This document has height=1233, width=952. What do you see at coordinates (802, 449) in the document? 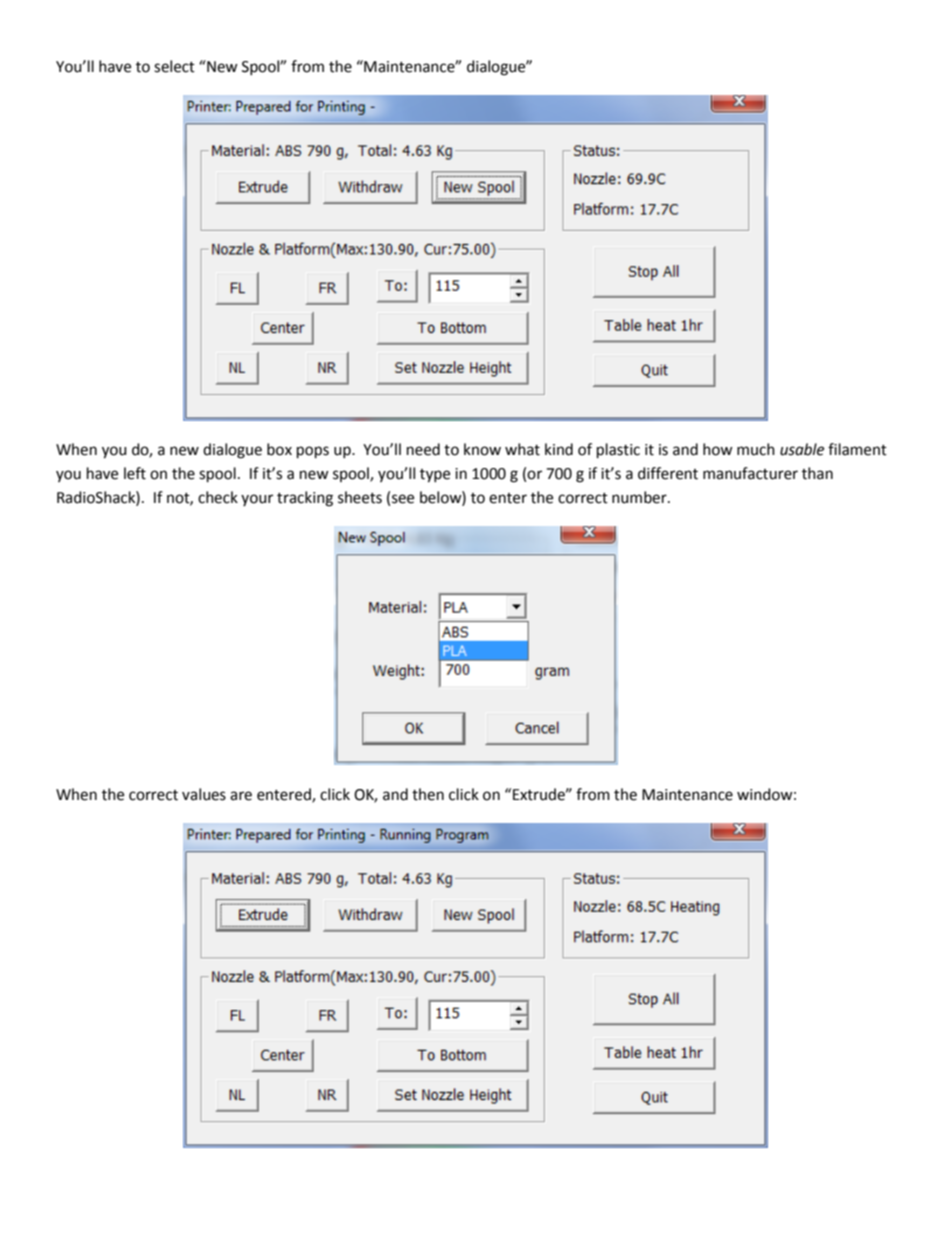
I see `usable` at bounding box center [802, 449].
